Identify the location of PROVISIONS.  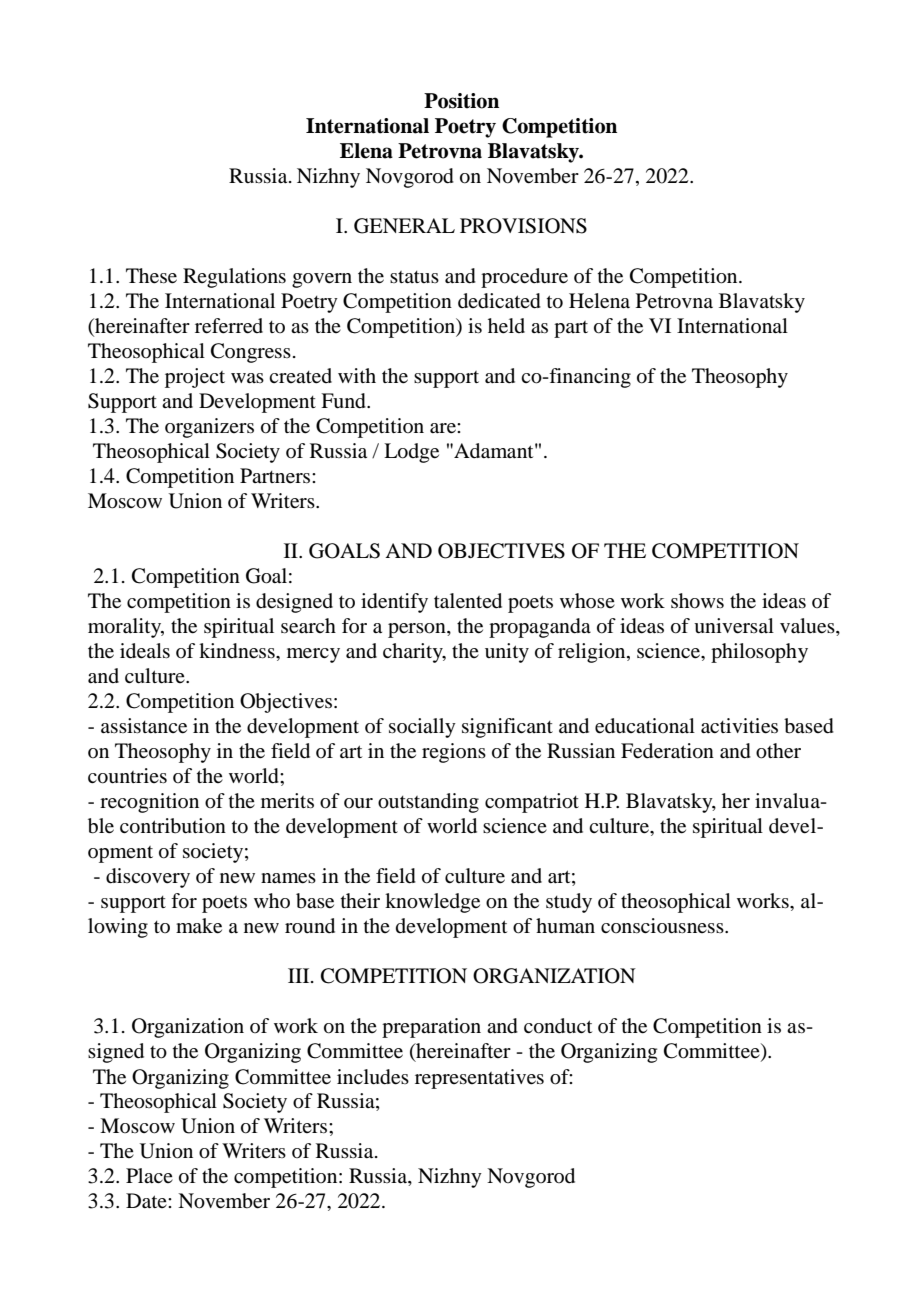
(523, 226).
